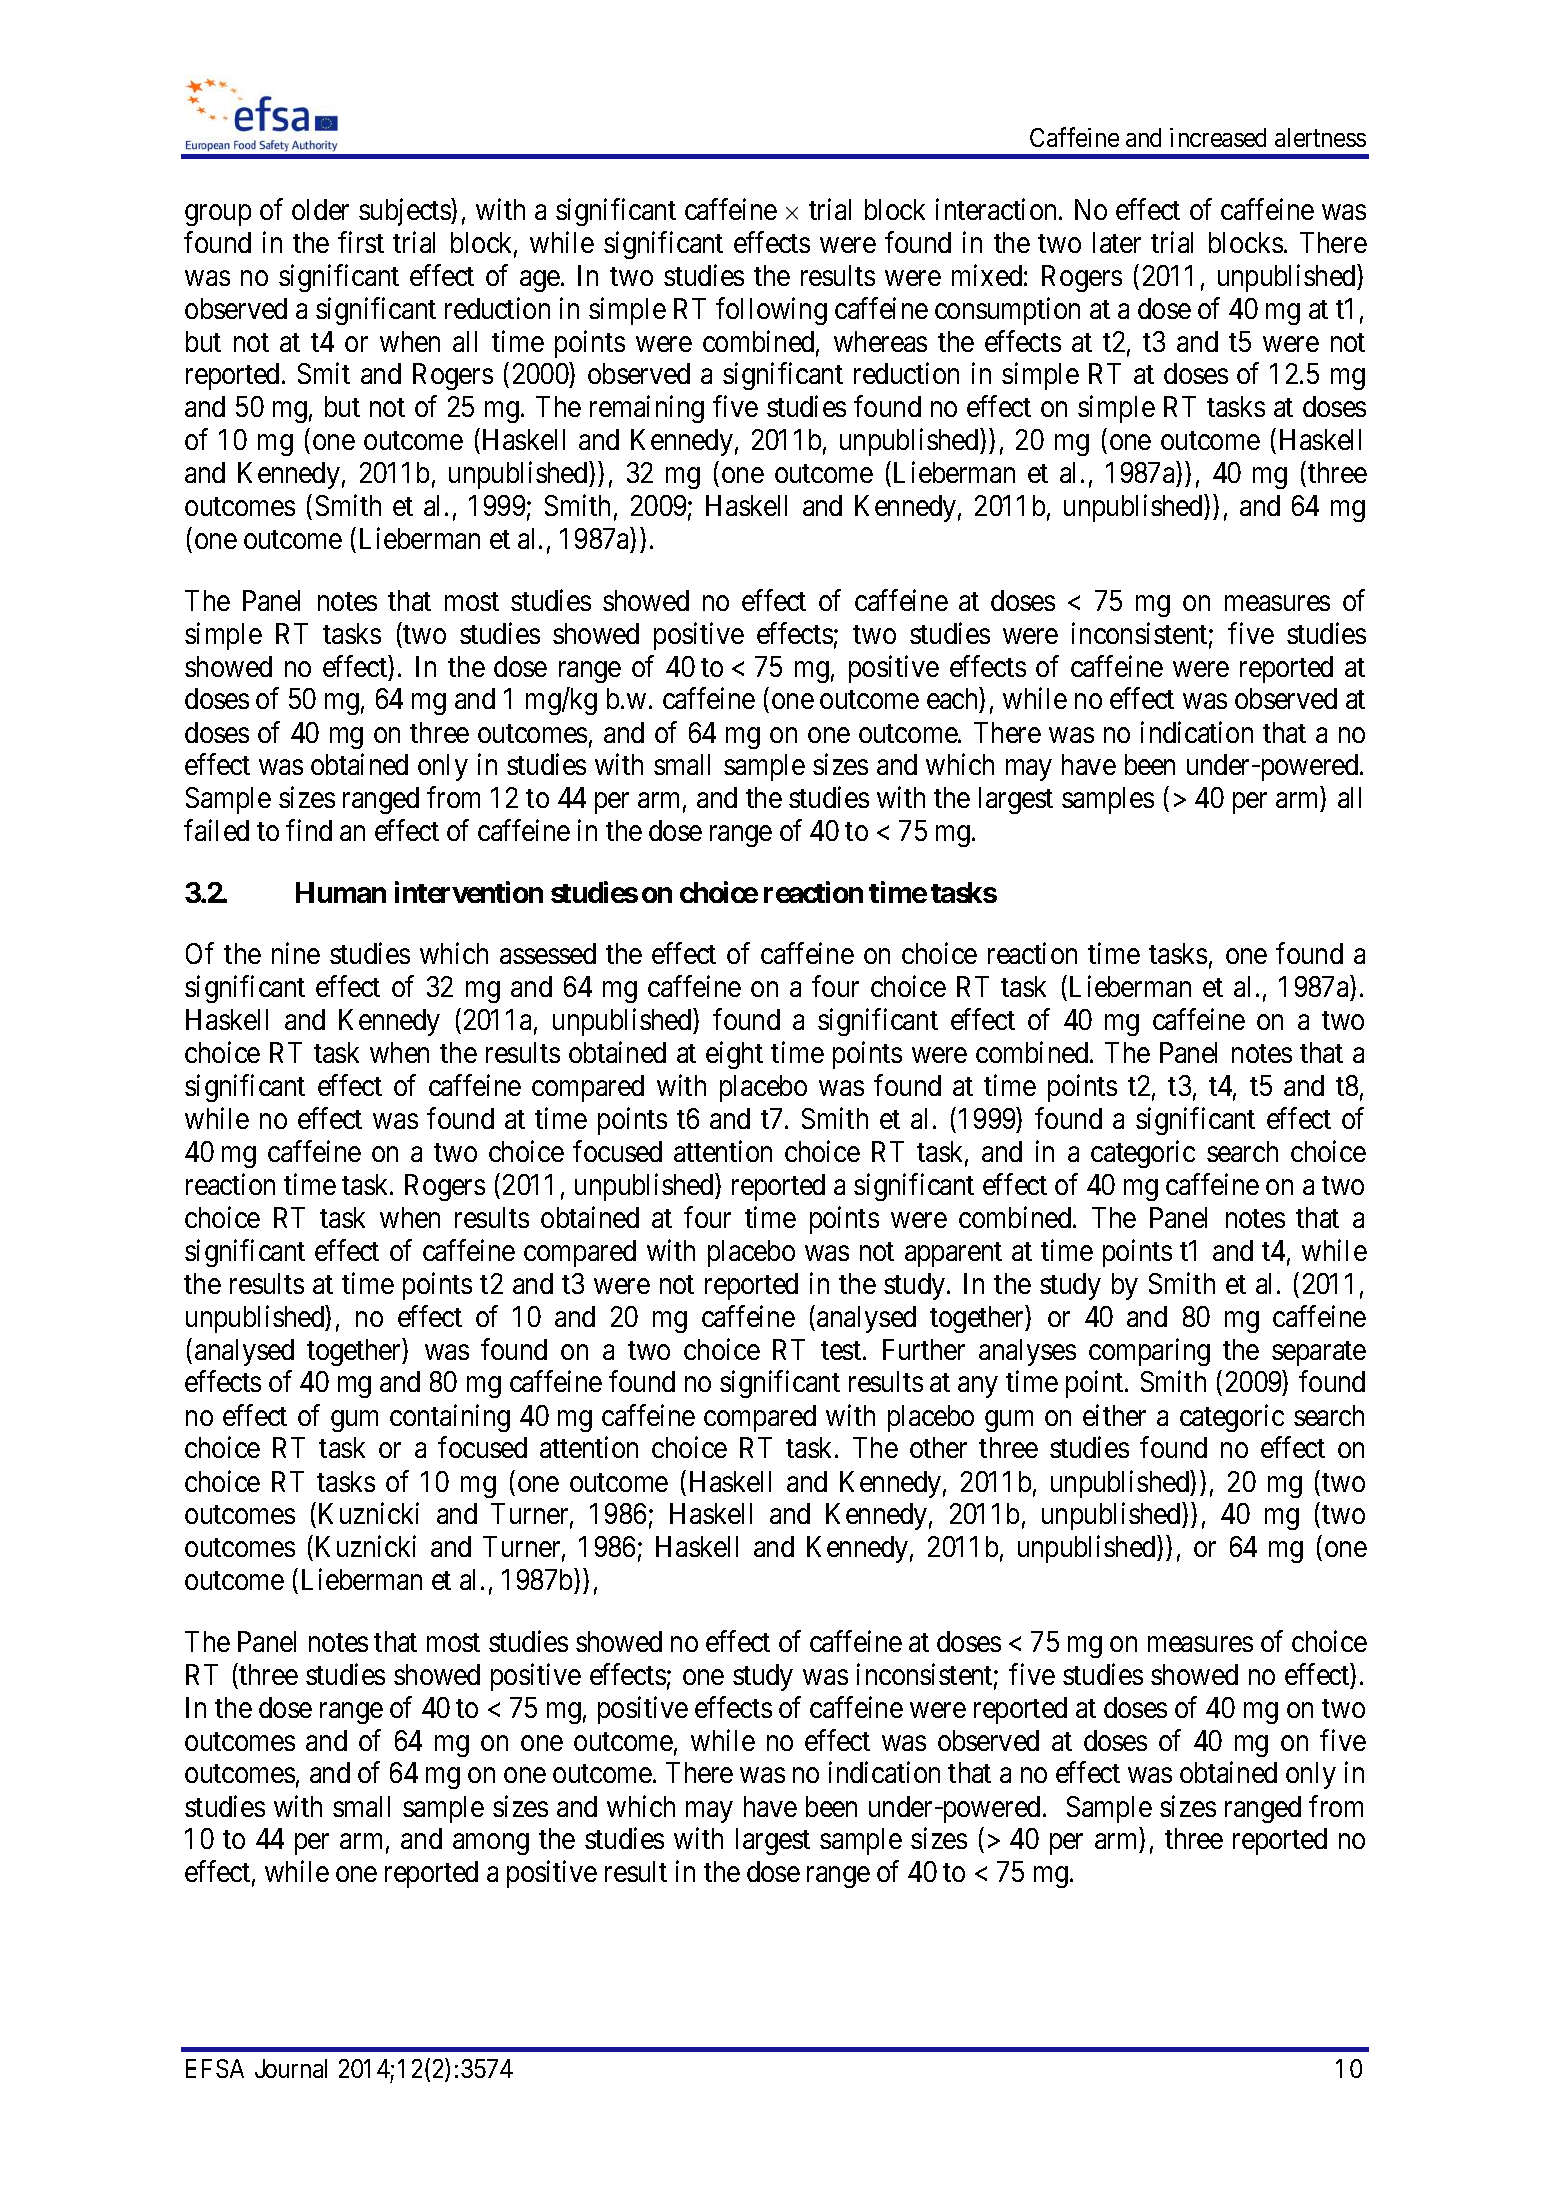 This screenshot has height=2192, width=1550. What do you see at coordinates (938, 1447) in the screenshot?
I see `other` at bounding box center [938, 1447].
